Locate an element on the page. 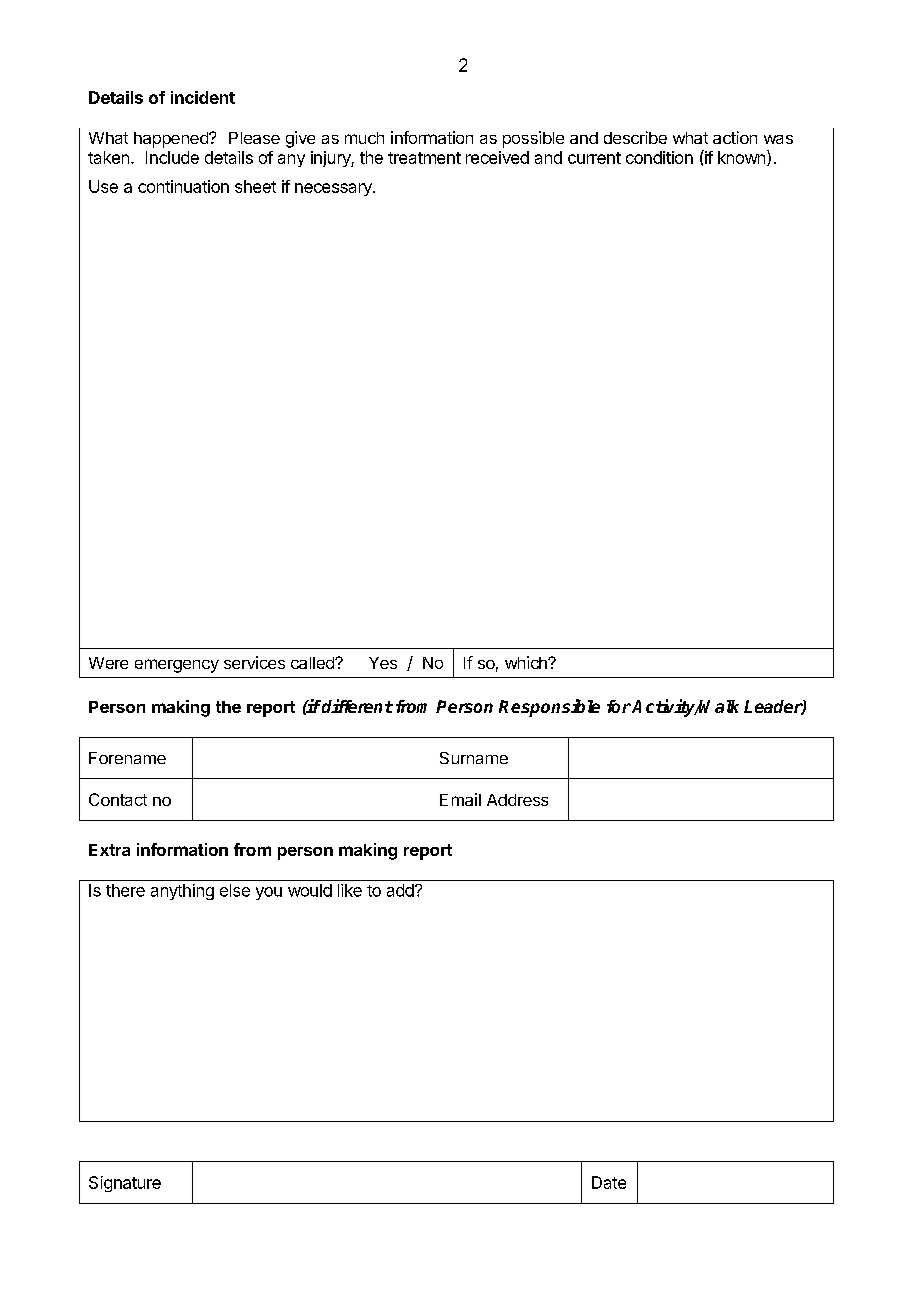  action is located at coordinates (735, 137).
